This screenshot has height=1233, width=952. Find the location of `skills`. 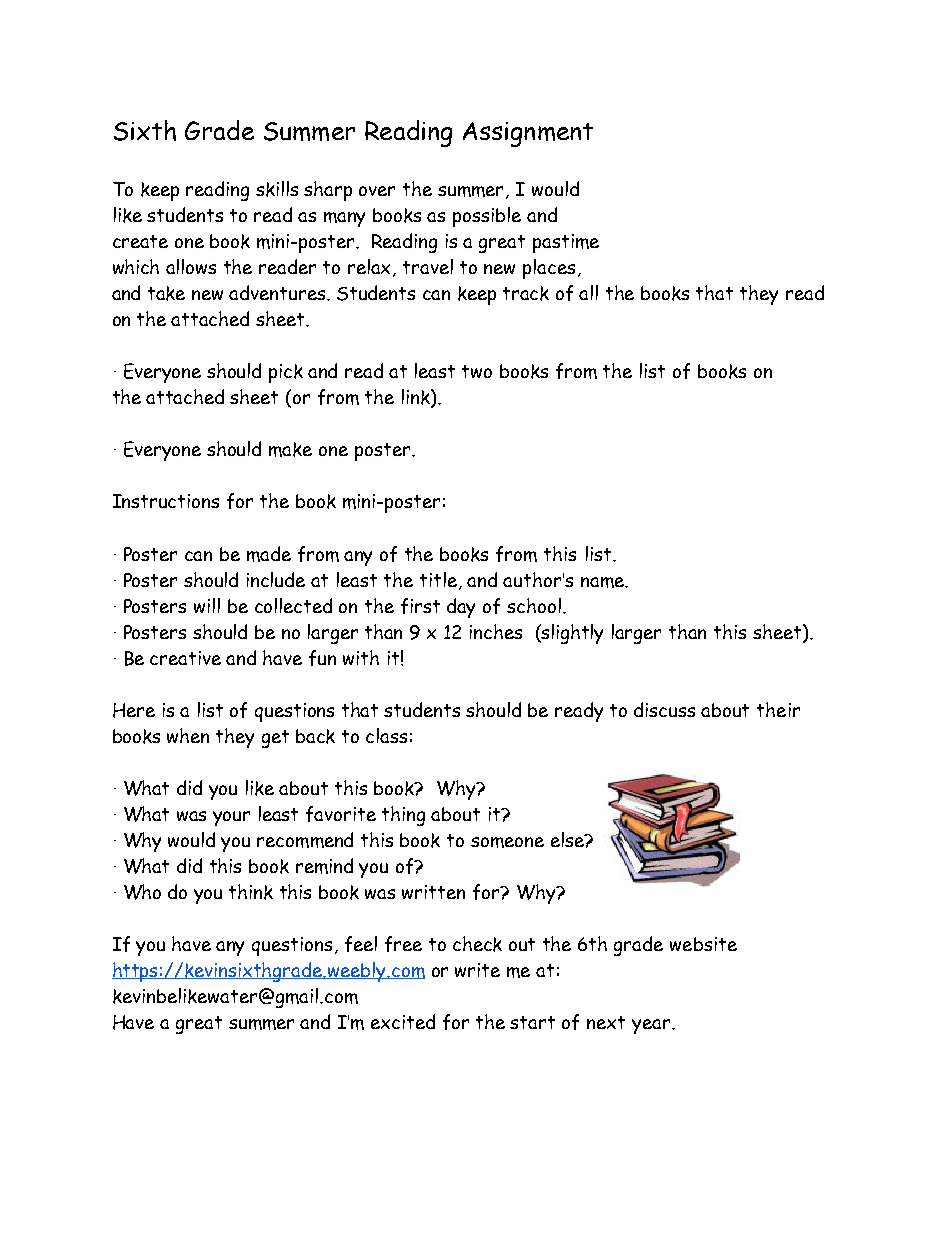

skills is located at coordinates (277, 189).
